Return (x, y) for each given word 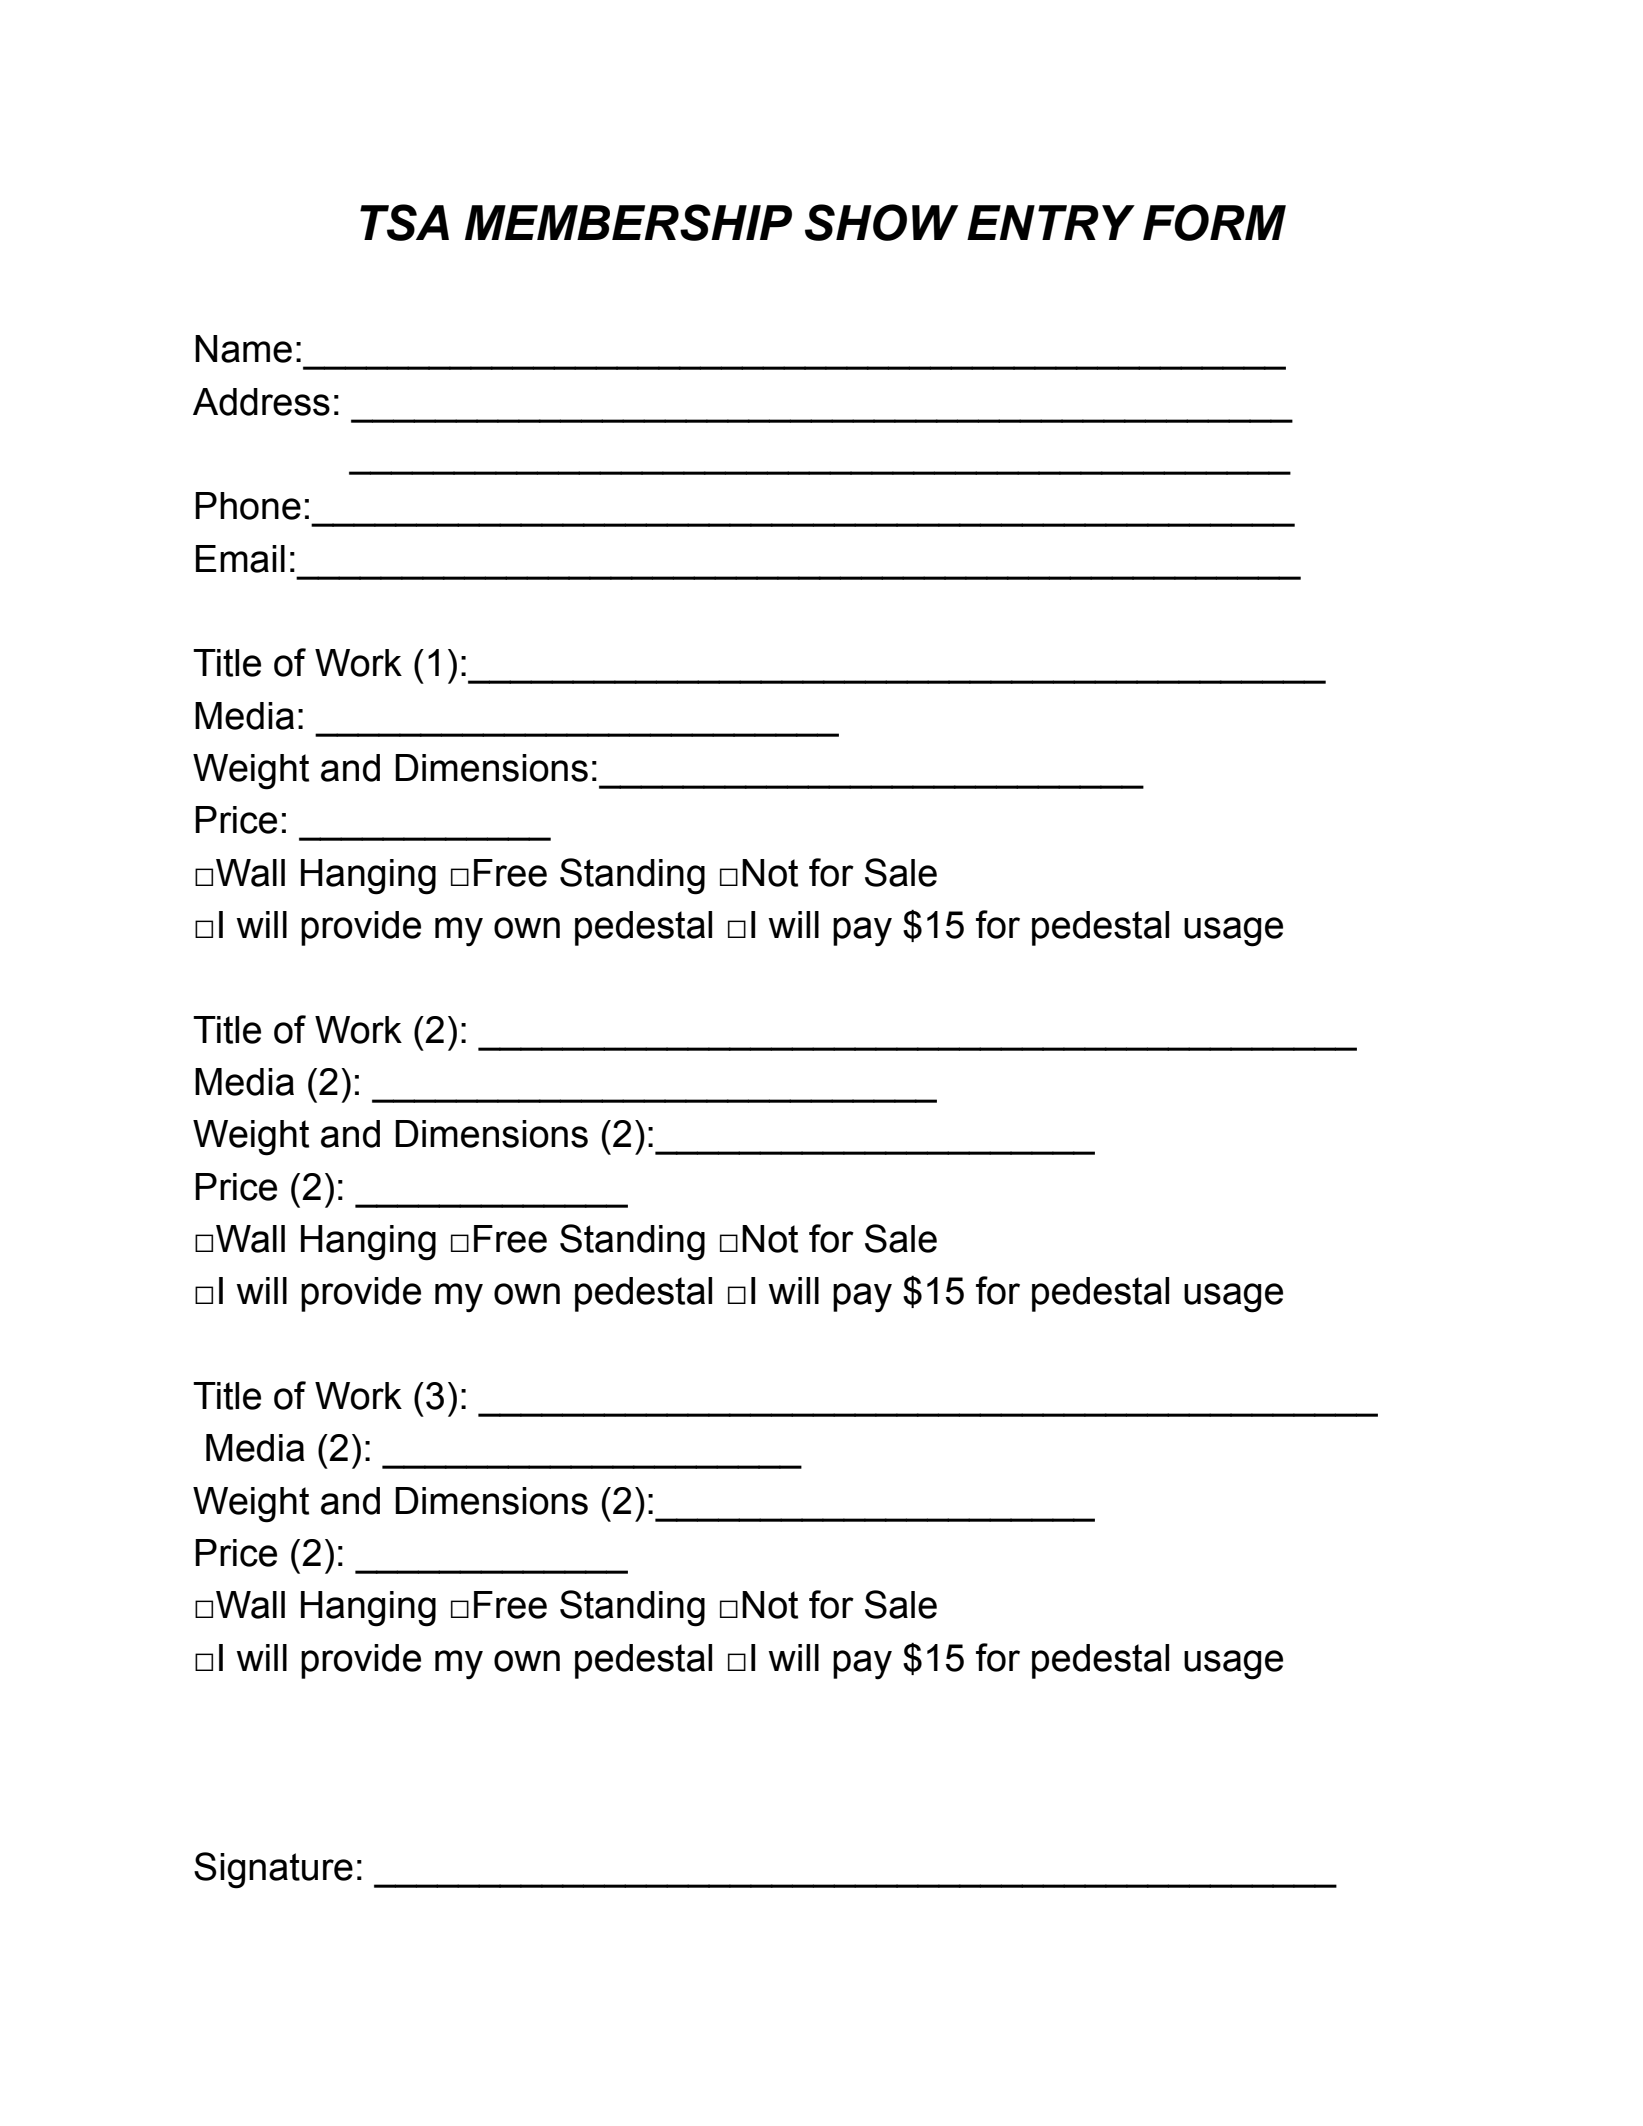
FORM (1214, 222)
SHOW (881, 222)
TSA (404, 222)
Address (261, 402)
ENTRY (1051, 222)
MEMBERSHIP (628, 222)
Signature (273, 1870)
